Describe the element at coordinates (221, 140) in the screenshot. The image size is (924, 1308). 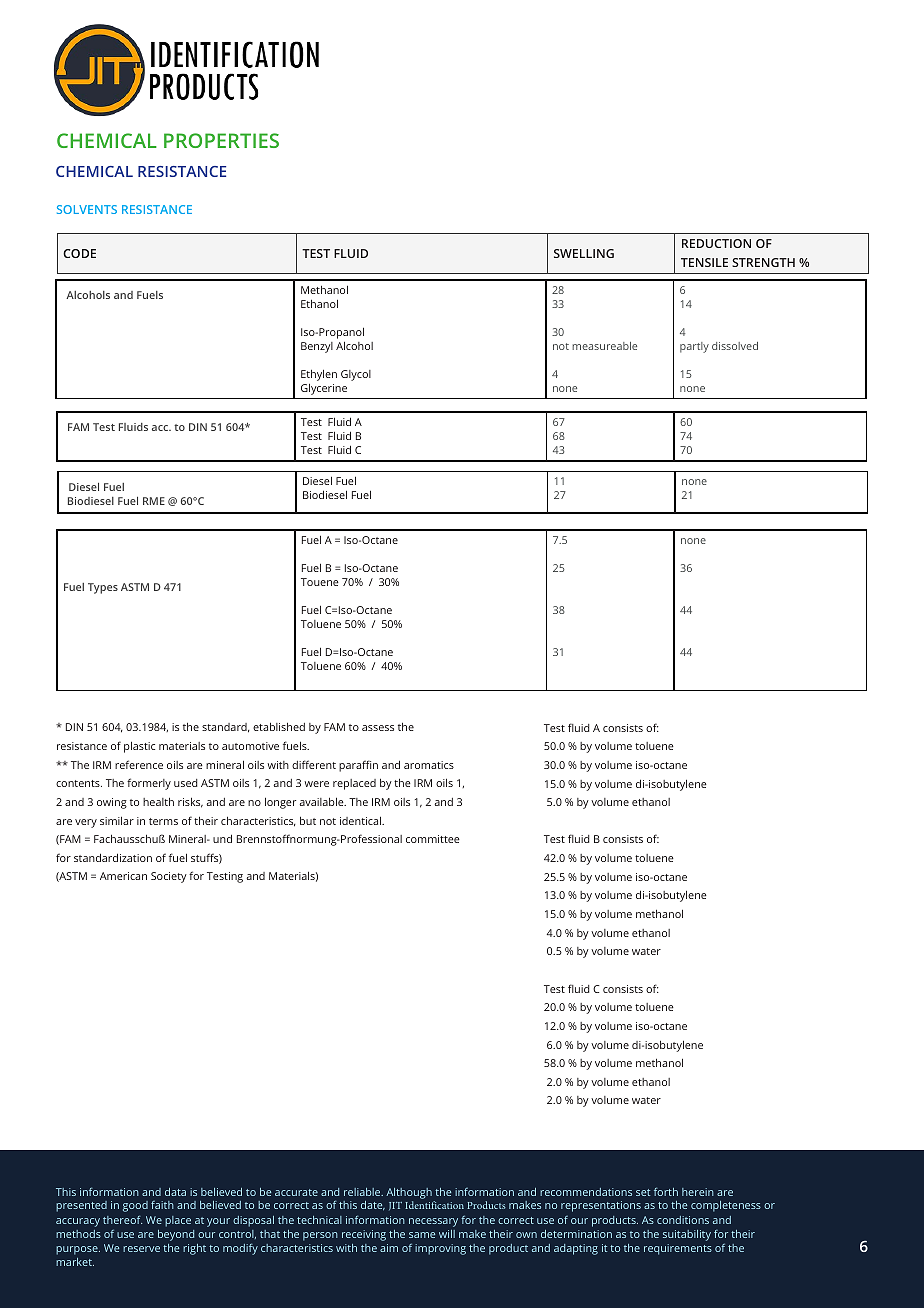
I see `PROPERTIES` at that location.
